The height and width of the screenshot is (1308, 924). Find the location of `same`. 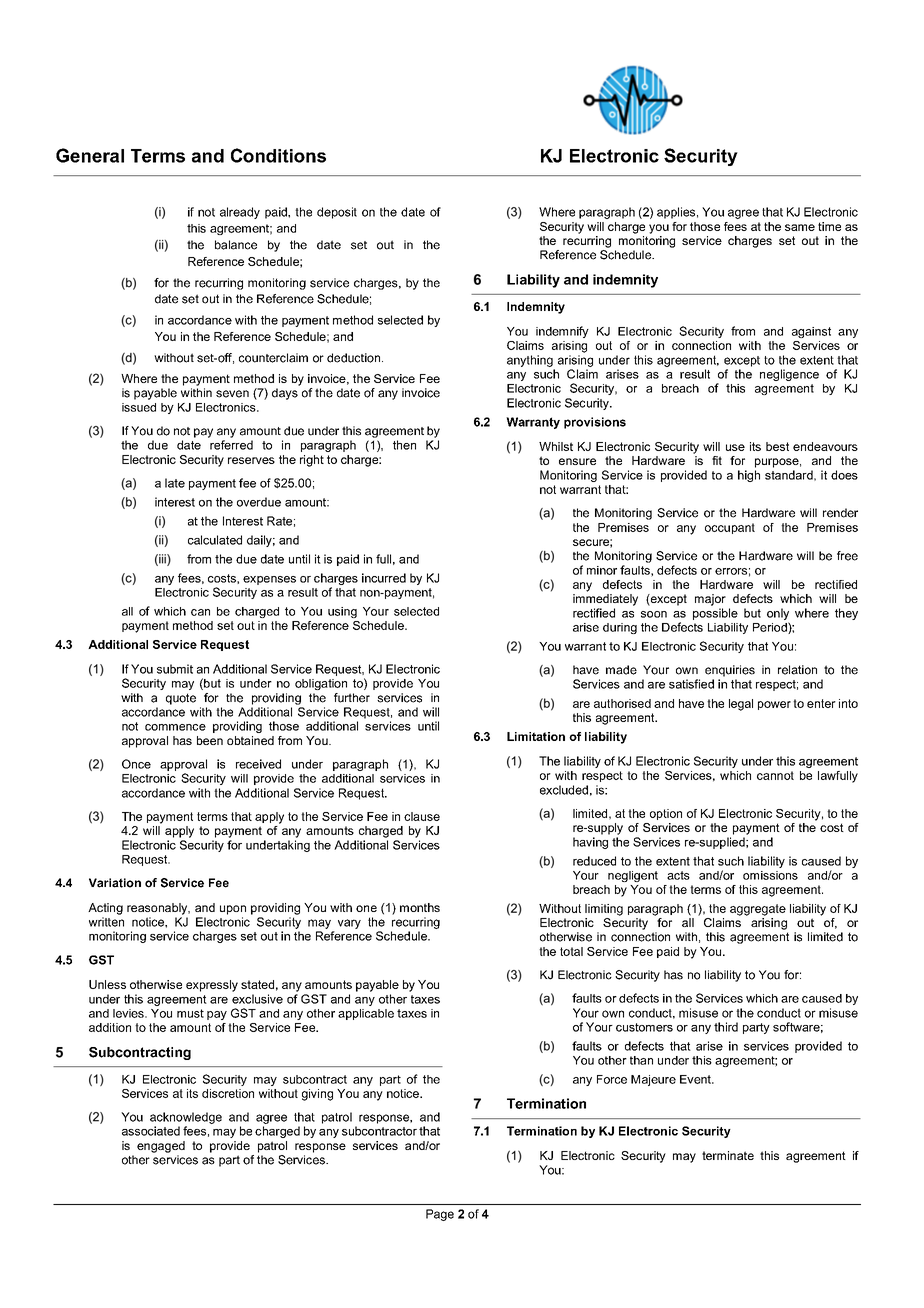

same is located at coordinates (800, 227).
